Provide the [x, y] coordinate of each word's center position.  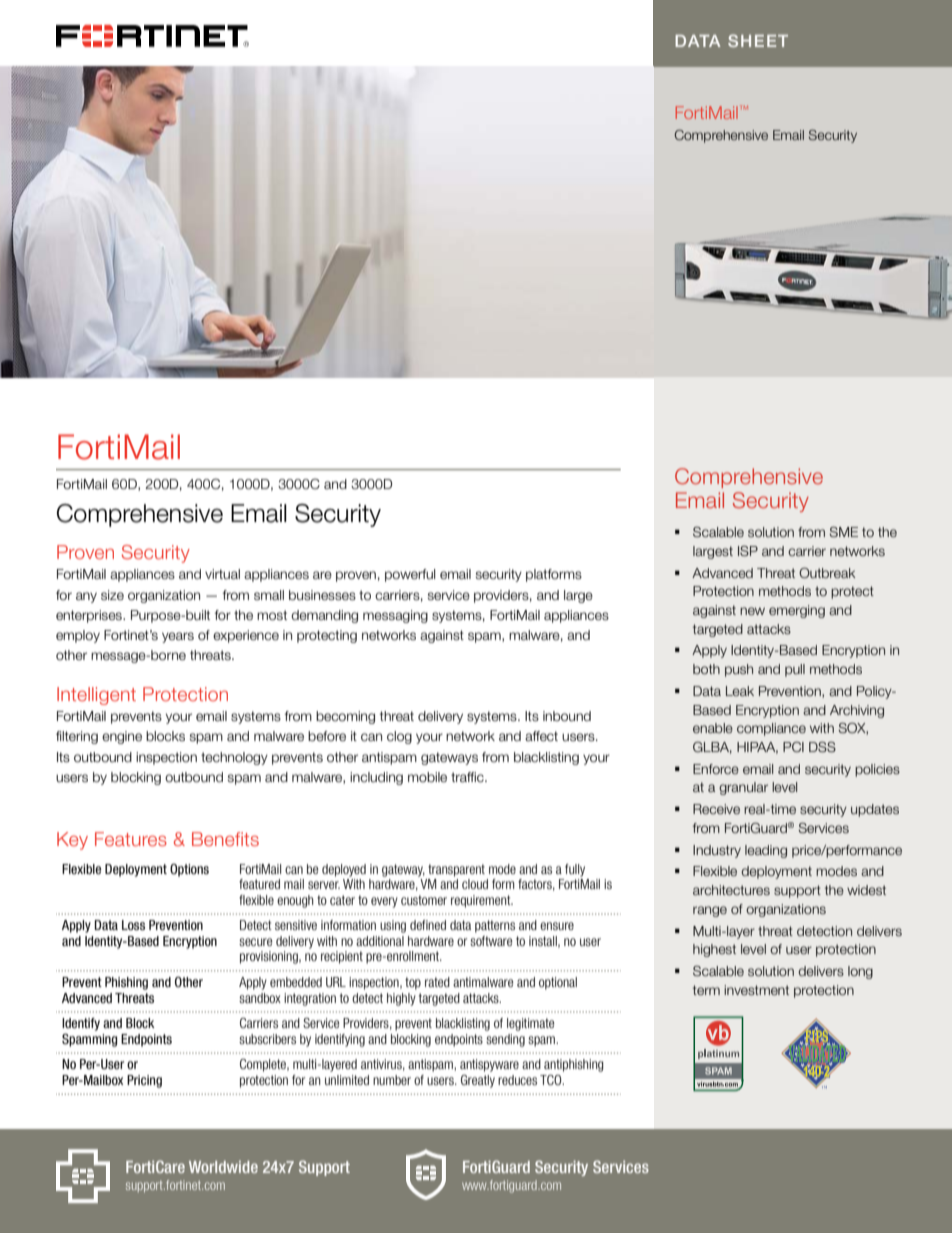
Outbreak [827, 572]
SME [843, 532]
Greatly [478, 1081]
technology [234, 758]
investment [756, 990]
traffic [468, 777]
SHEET [758, 40]
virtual [222, 574]
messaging [395, 616]
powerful [410, 575]
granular [743, 788]
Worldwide [223, 1167]
